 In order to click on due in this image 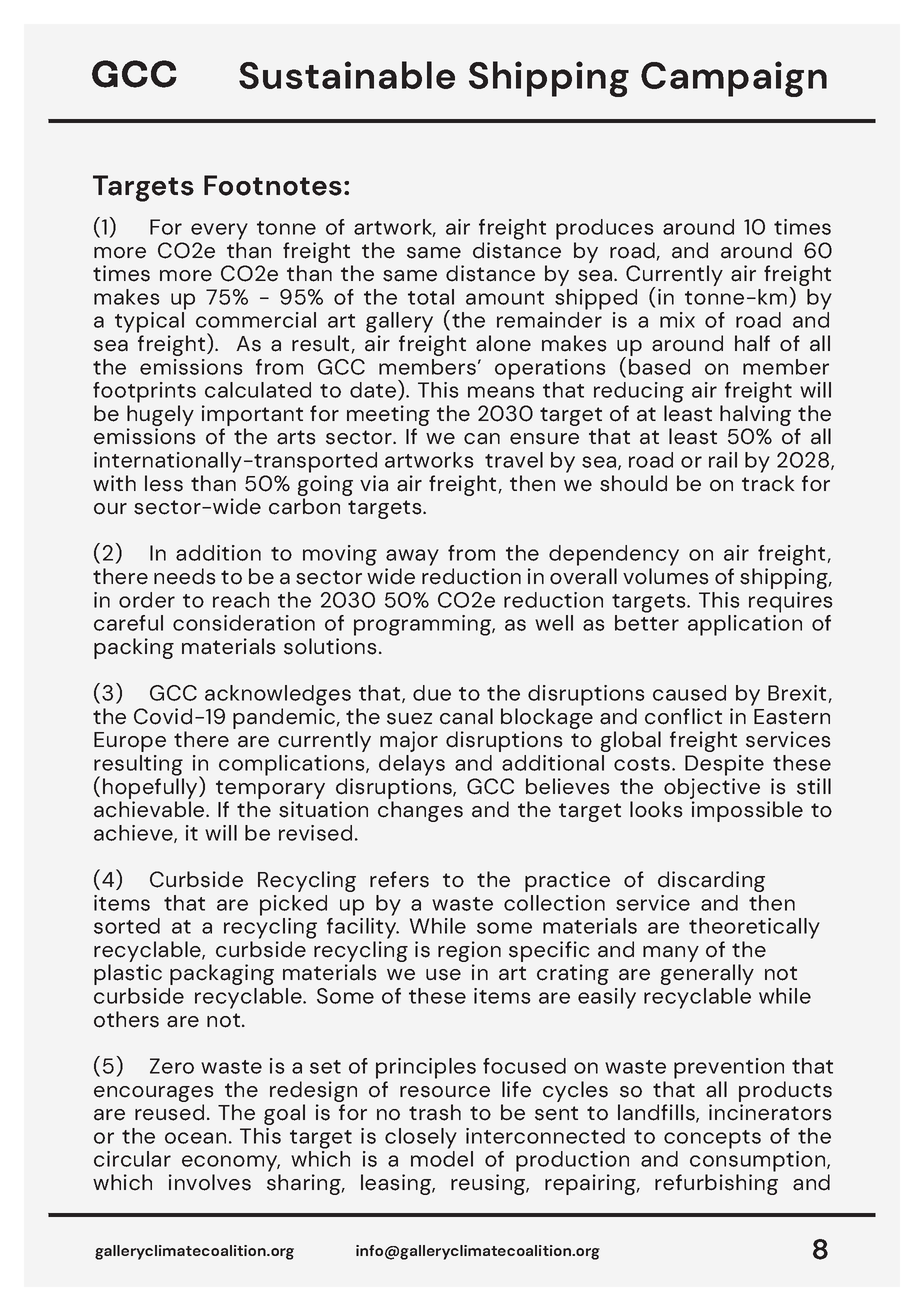, I will do `click(432, 693)`.
